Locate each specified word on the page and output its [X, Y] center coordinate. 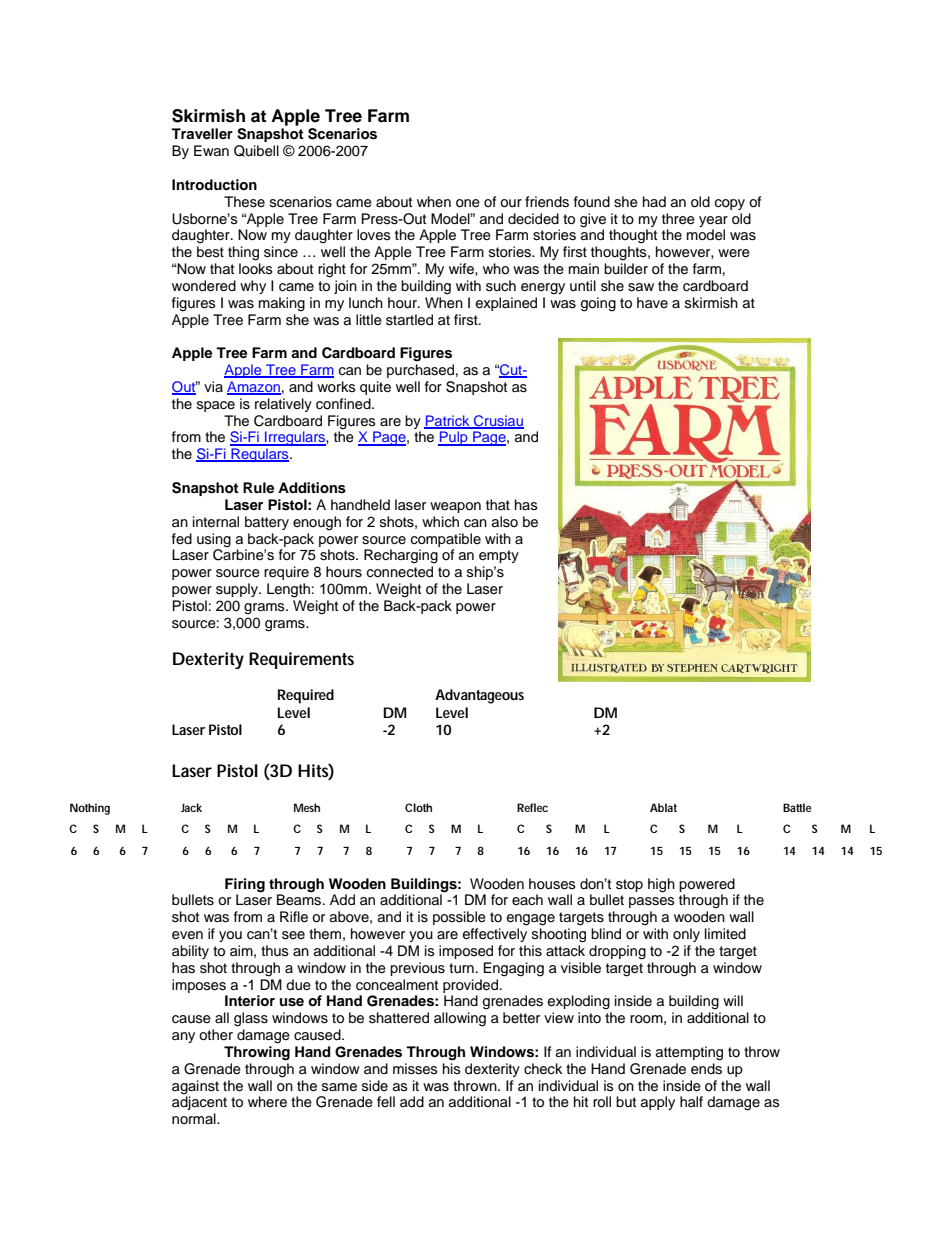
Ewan [211, 150]
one [468, 203]
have [652, 302]
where [267, 1102]
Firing [245, 885]
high [661, 885]
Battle [797, 807]
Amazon [254, 388]
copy [730, 204]
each [527, 899]
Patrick [448, 421]
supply [238, 590]
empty [499, 556]
